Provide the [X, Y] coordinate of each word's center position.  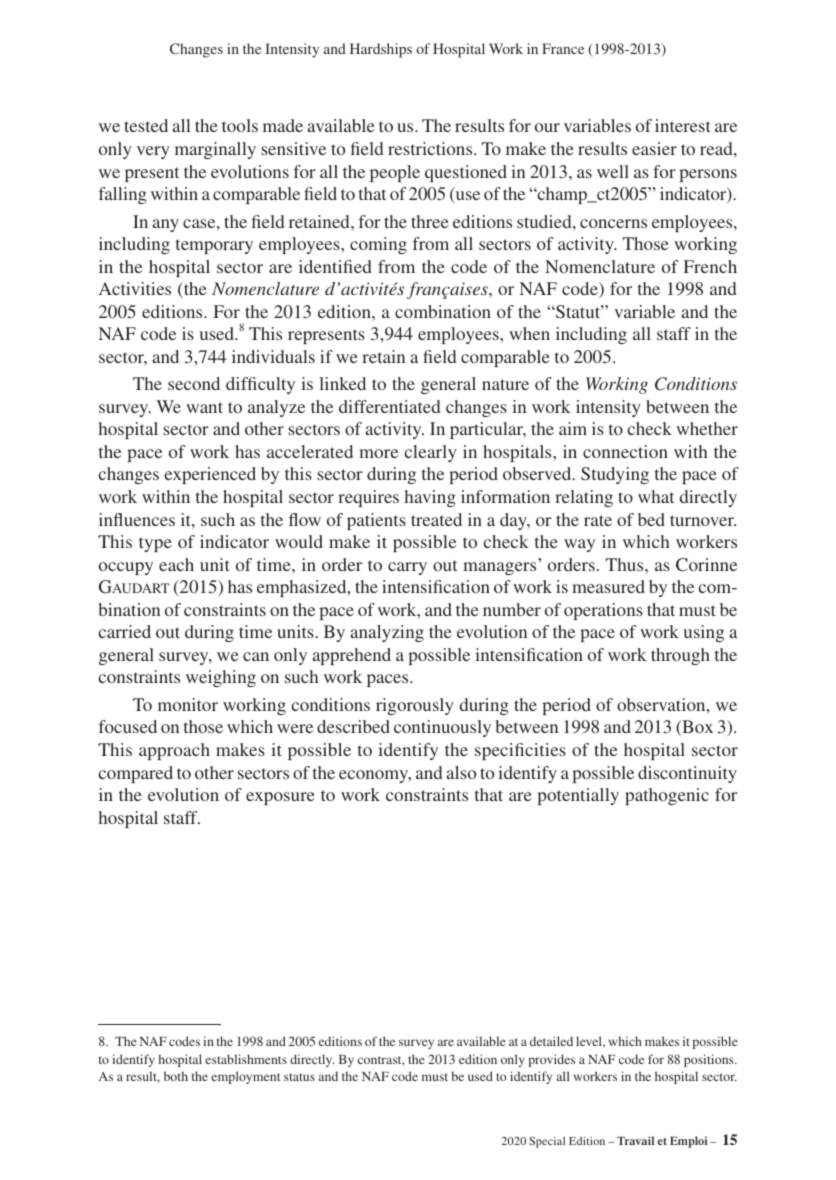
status [299, 1077]
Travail [635, 1140]
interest [682, 125]
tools [240, 125]
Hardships [381, 50]
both [176, 1076]
